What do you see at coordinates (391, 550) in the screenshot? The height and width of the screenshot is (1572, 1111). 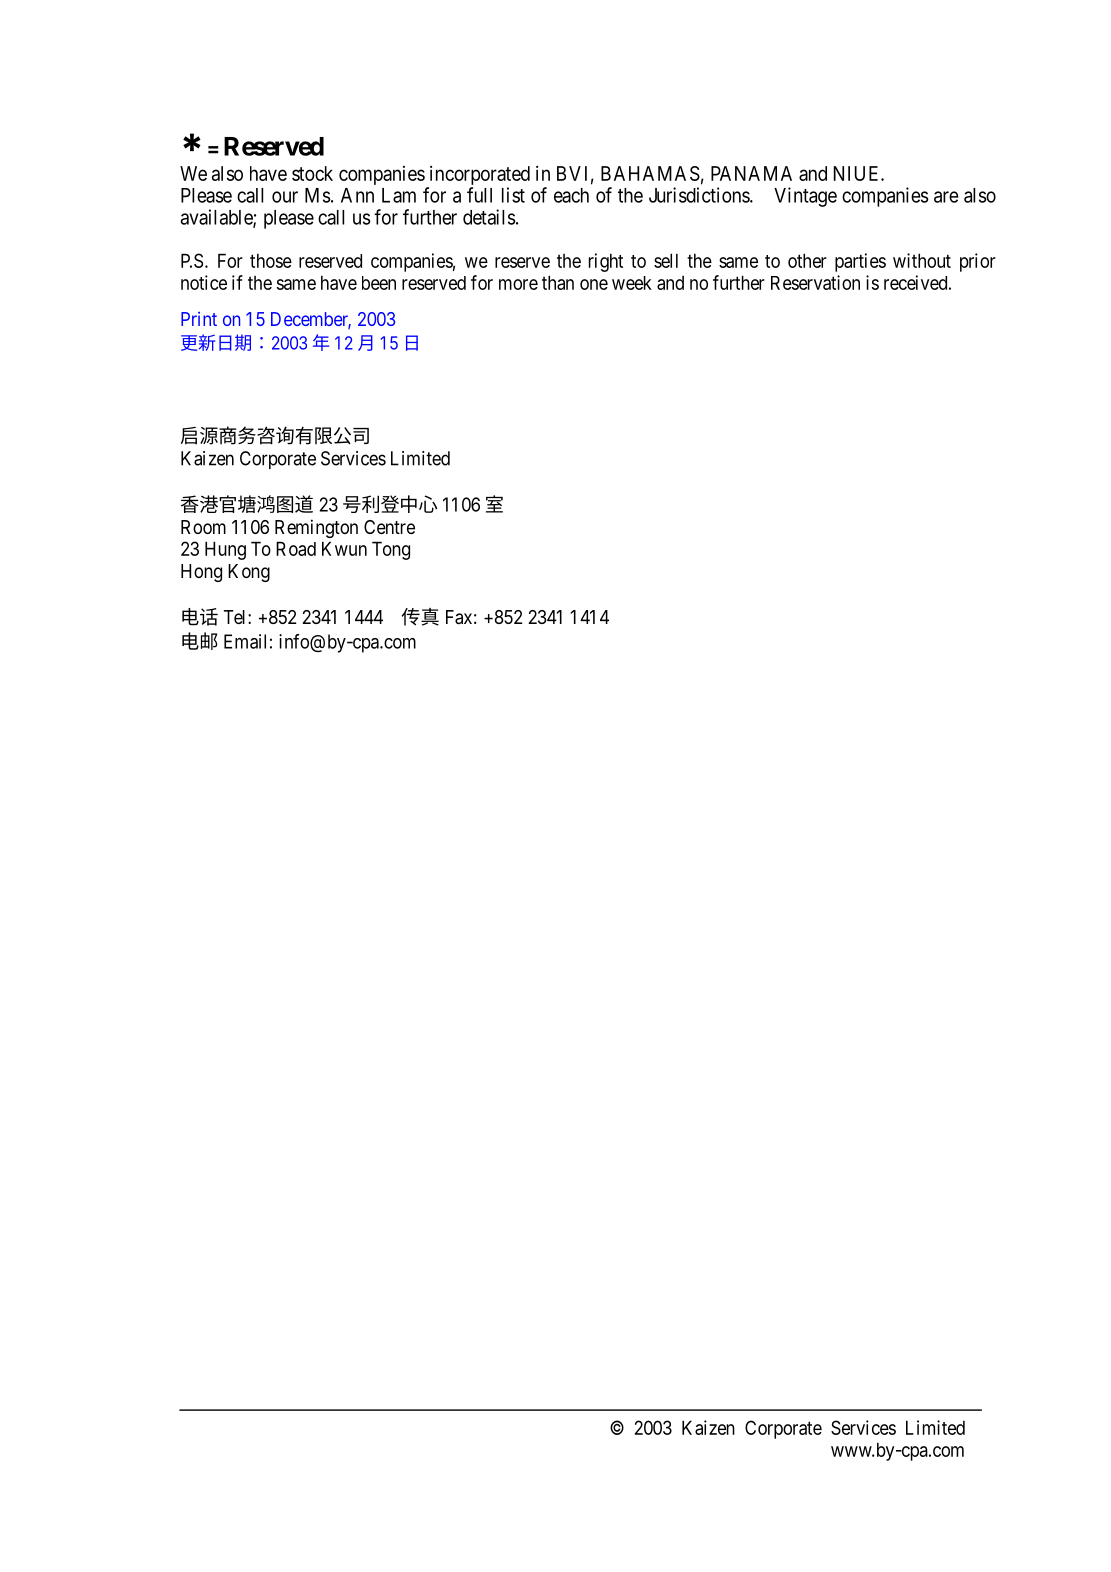 I see `Tong` at bounding box center [391, 550].
